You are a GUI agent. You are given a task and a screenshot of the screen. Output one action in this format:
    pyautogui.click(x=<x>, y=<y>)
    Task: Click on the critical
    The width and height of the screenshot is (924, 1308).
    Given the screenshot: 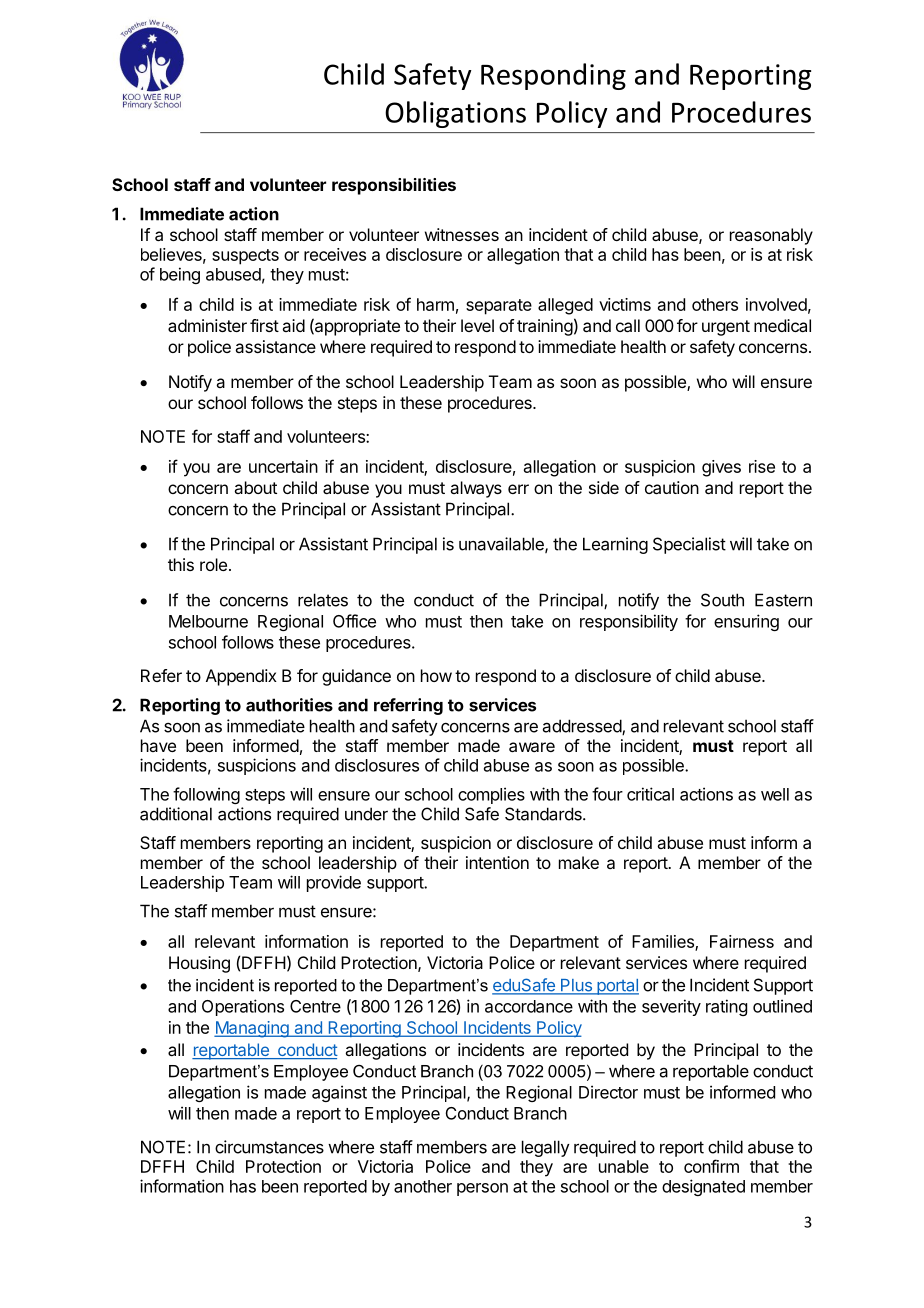 What is the action you would take?
    pyautogui.click(x=650, y=794)
